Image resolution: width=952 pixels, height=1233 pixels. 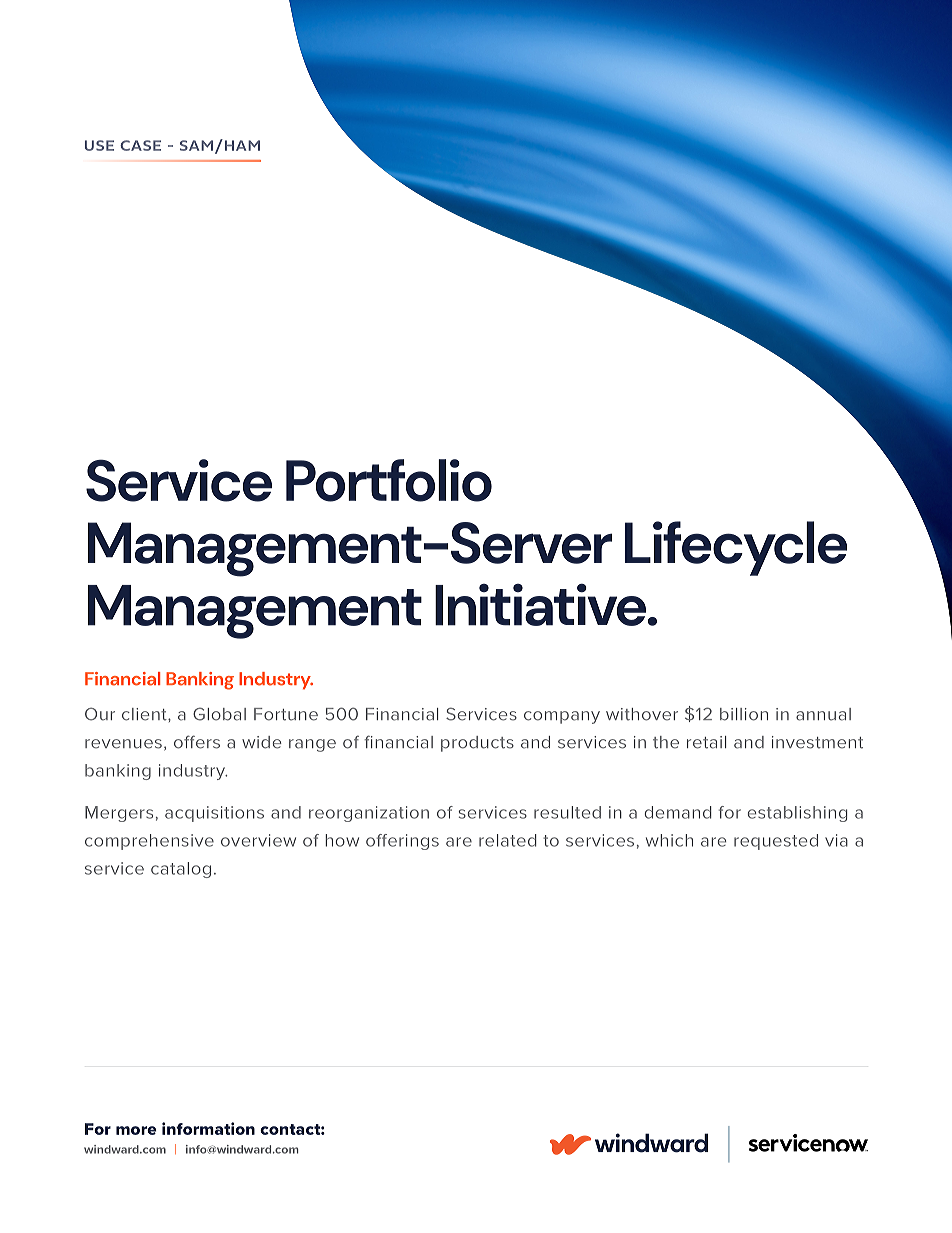 What do you see at coordinates (136, 1130) in the image?
I see `more` at bounding box center [136, 1130].
